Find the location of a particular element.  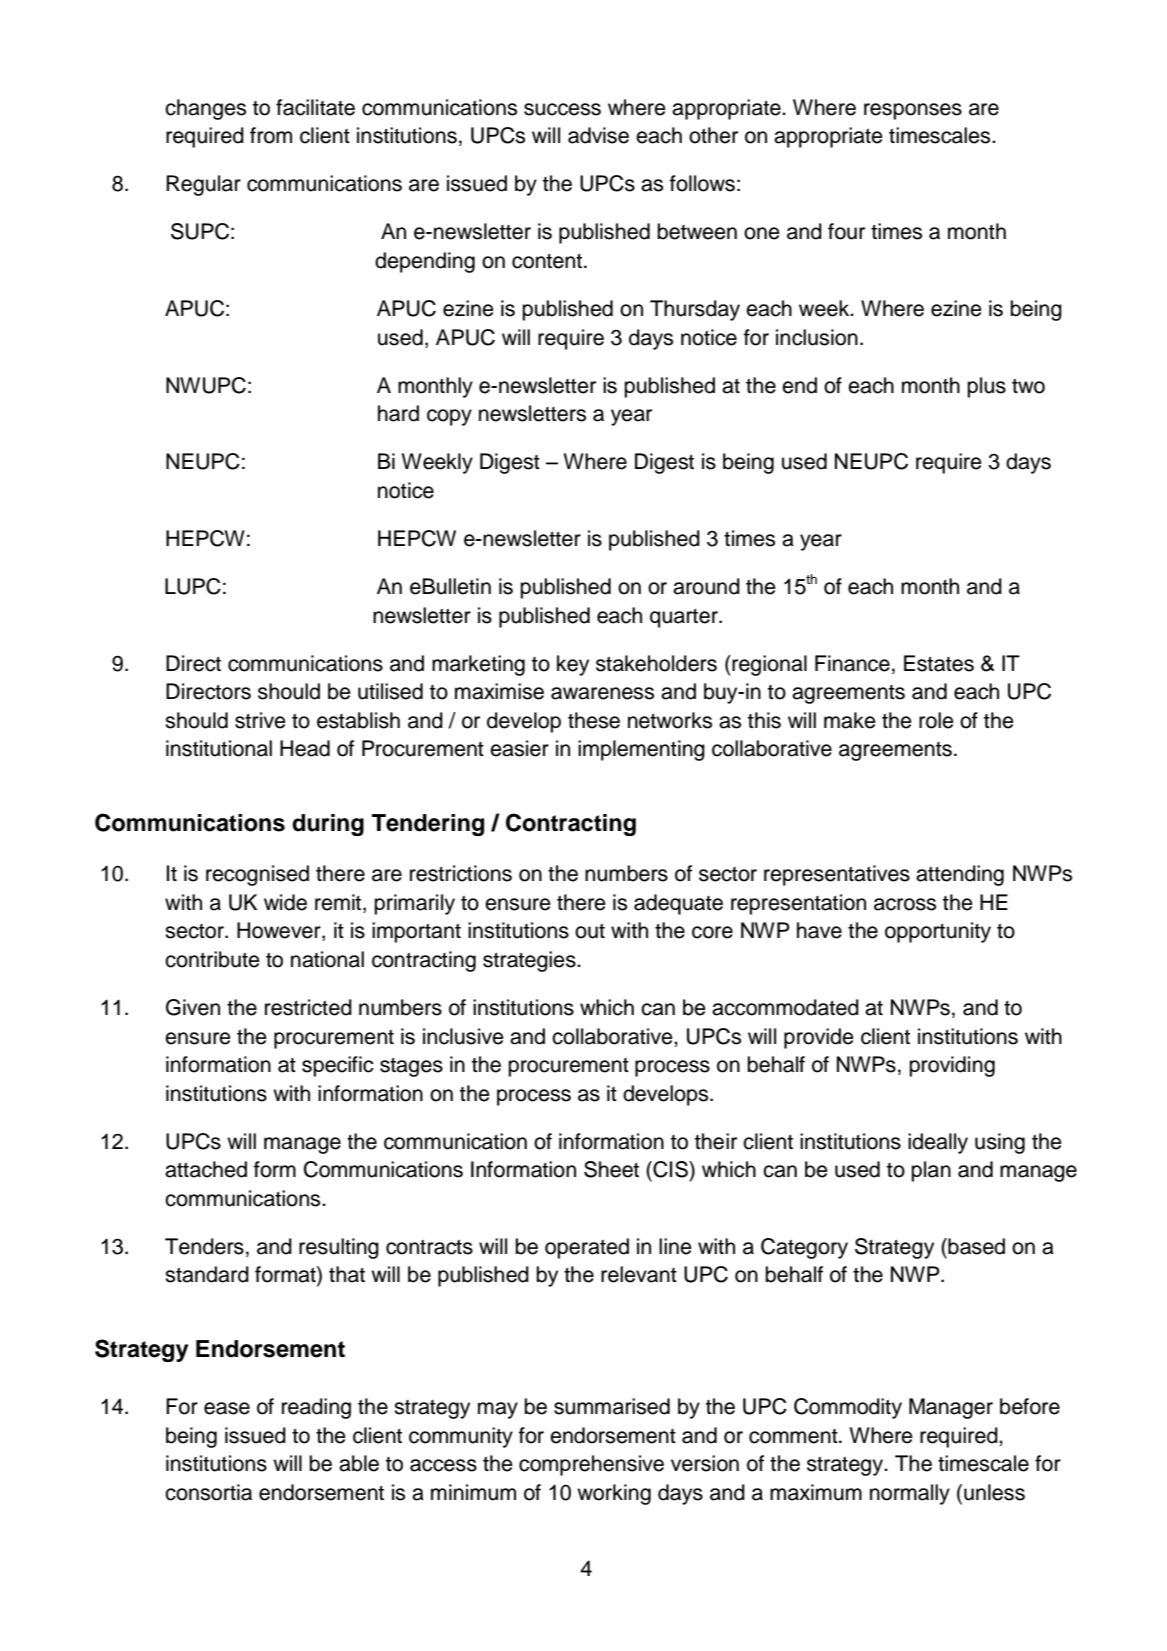

normally is located at coordinates (910, 1494).
